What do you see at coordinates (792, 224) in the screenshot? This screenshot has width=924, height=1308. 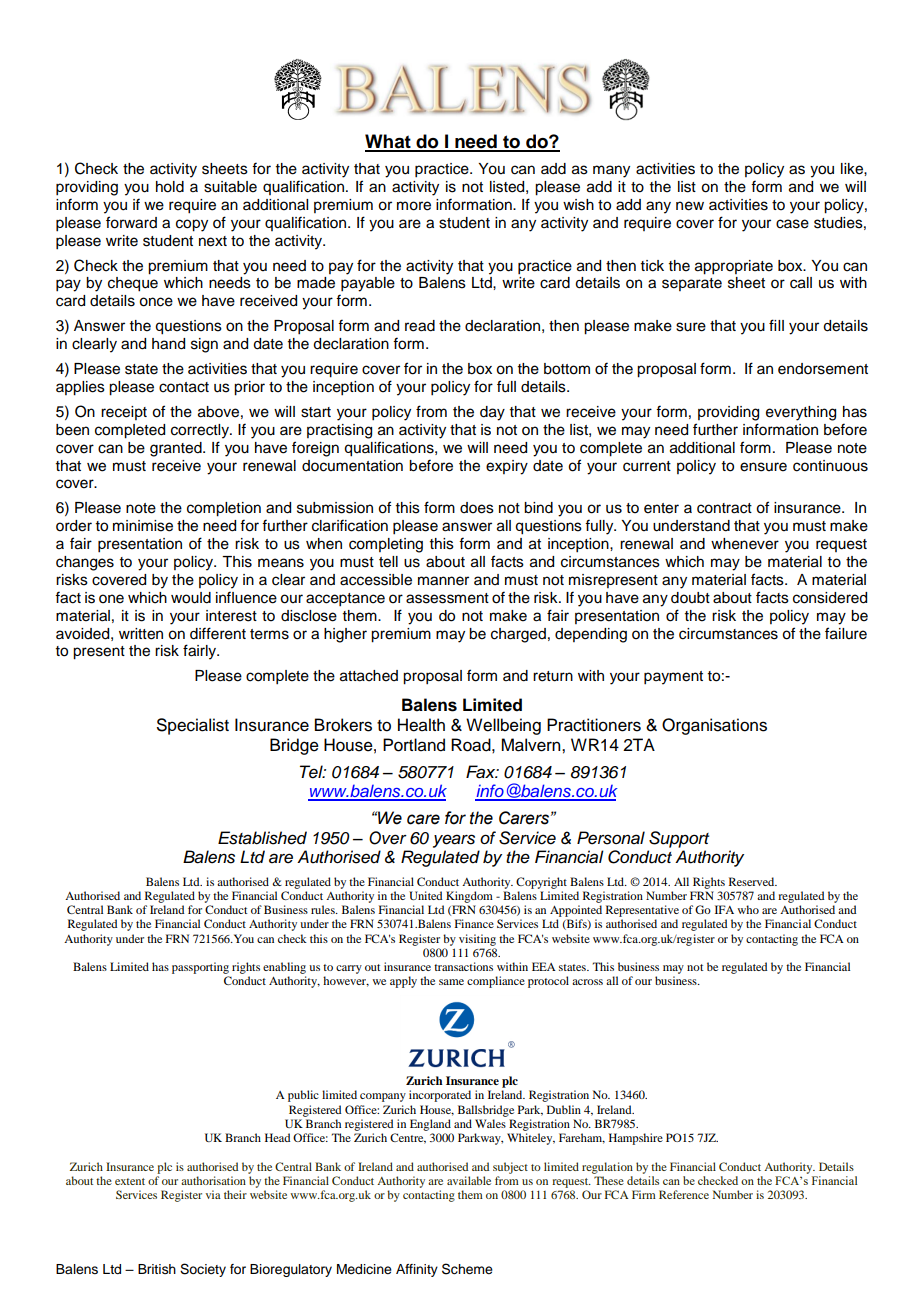 I see `case` at bounding box center [792, 224].
